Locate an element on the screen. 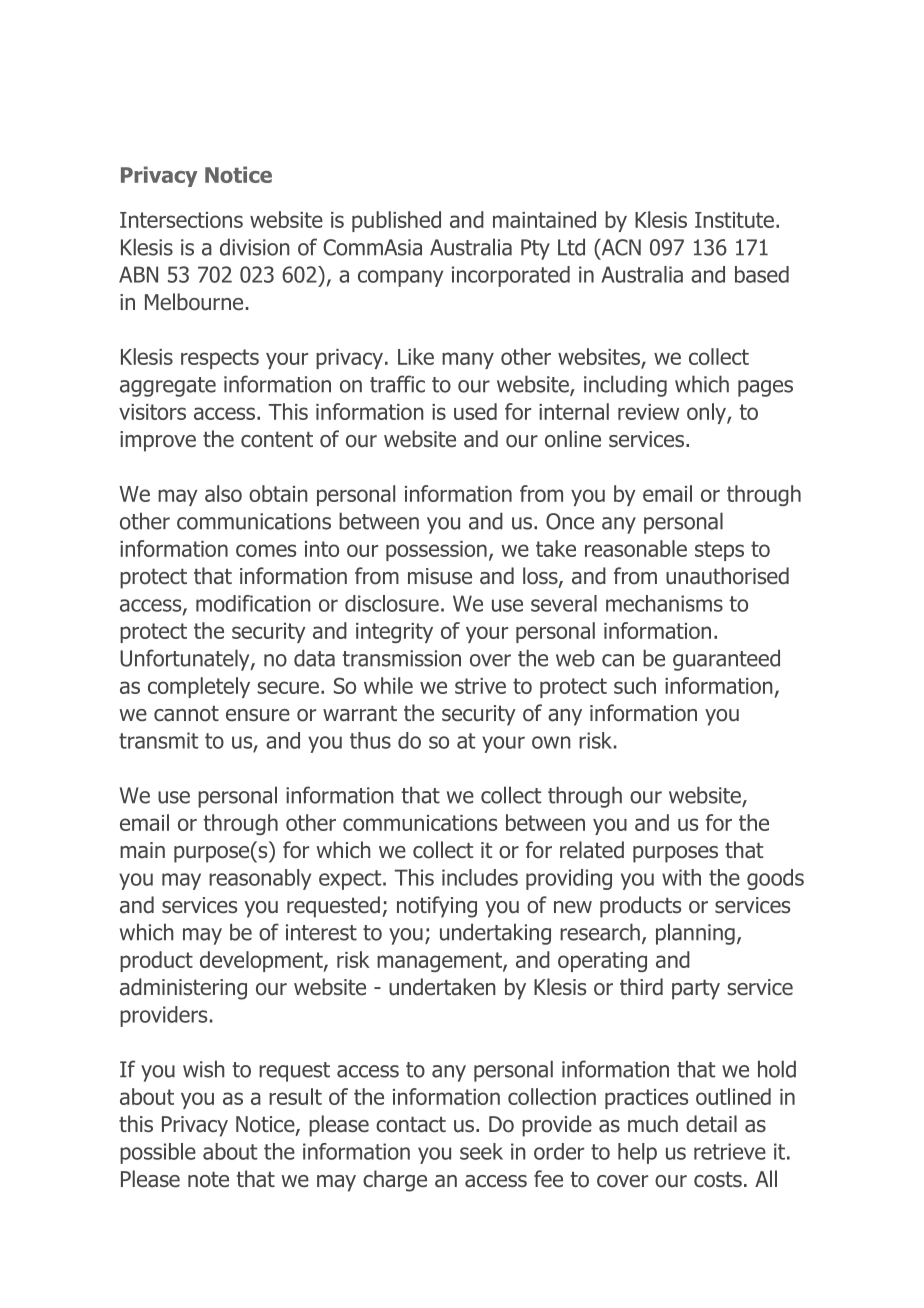 The image size is (924, 1308). note is located at coordinates (208, 1179).
